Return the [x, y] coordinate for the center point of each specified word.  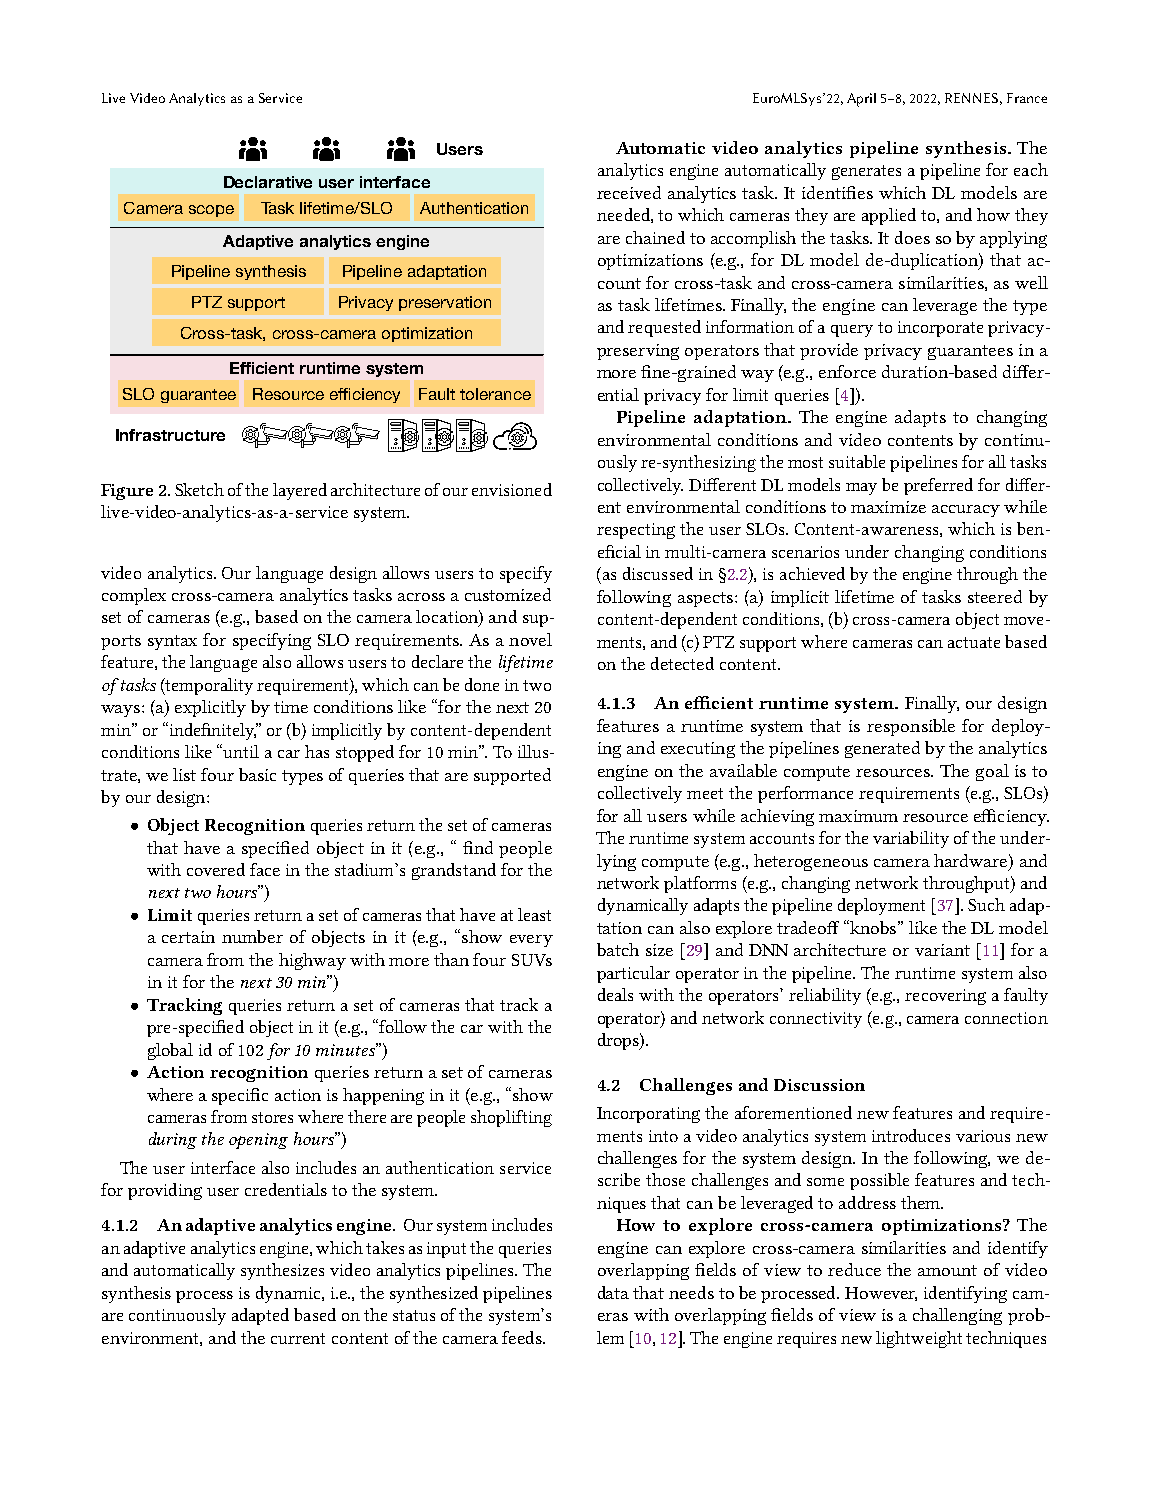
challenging [957, 1316]
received [629, 192]
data [613, 1292]
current [298, 1338]
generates [866, 172]
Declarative [268, 182]
